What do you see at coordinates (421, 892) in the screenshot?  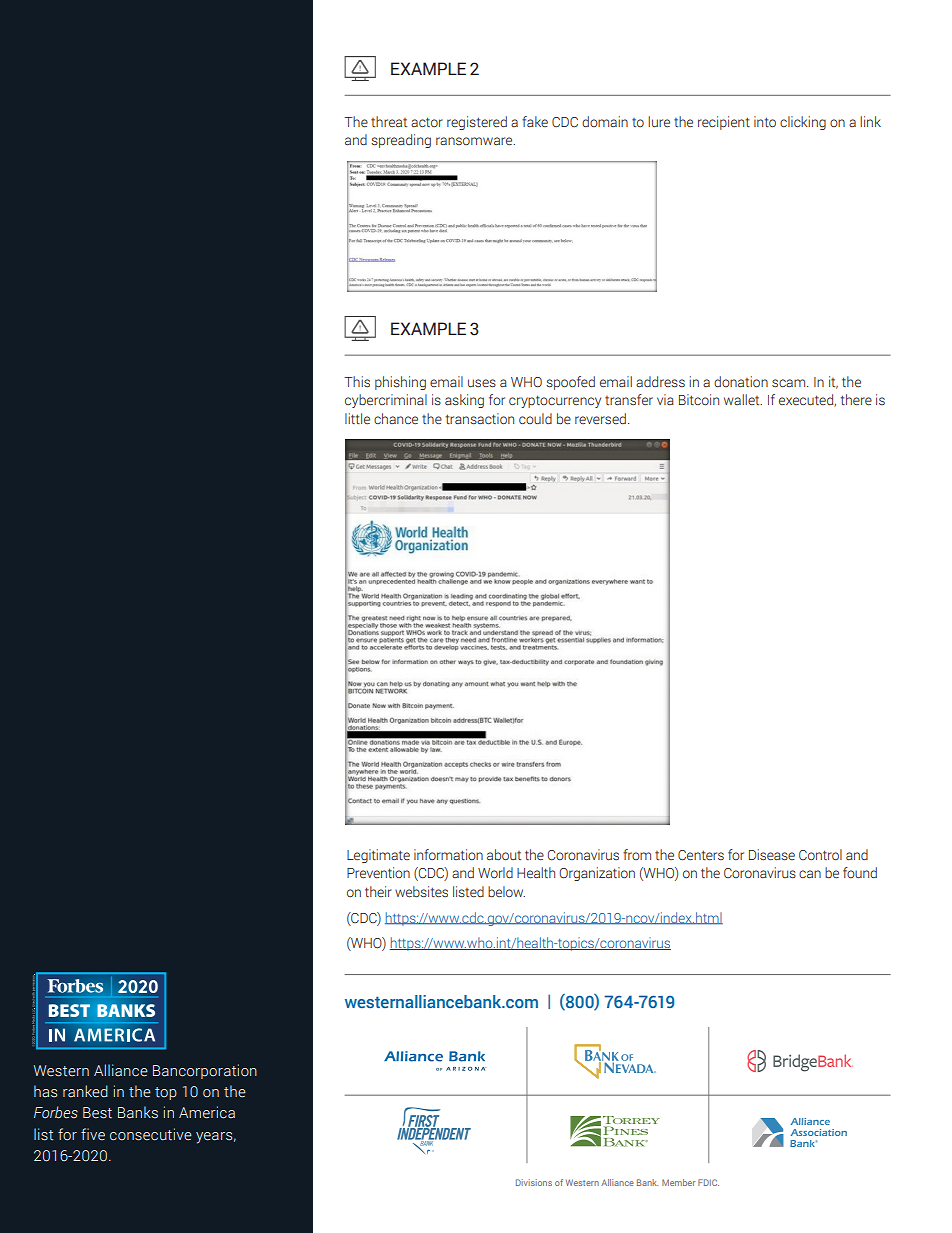 I see `websites` at bounding box center [421, 892].
